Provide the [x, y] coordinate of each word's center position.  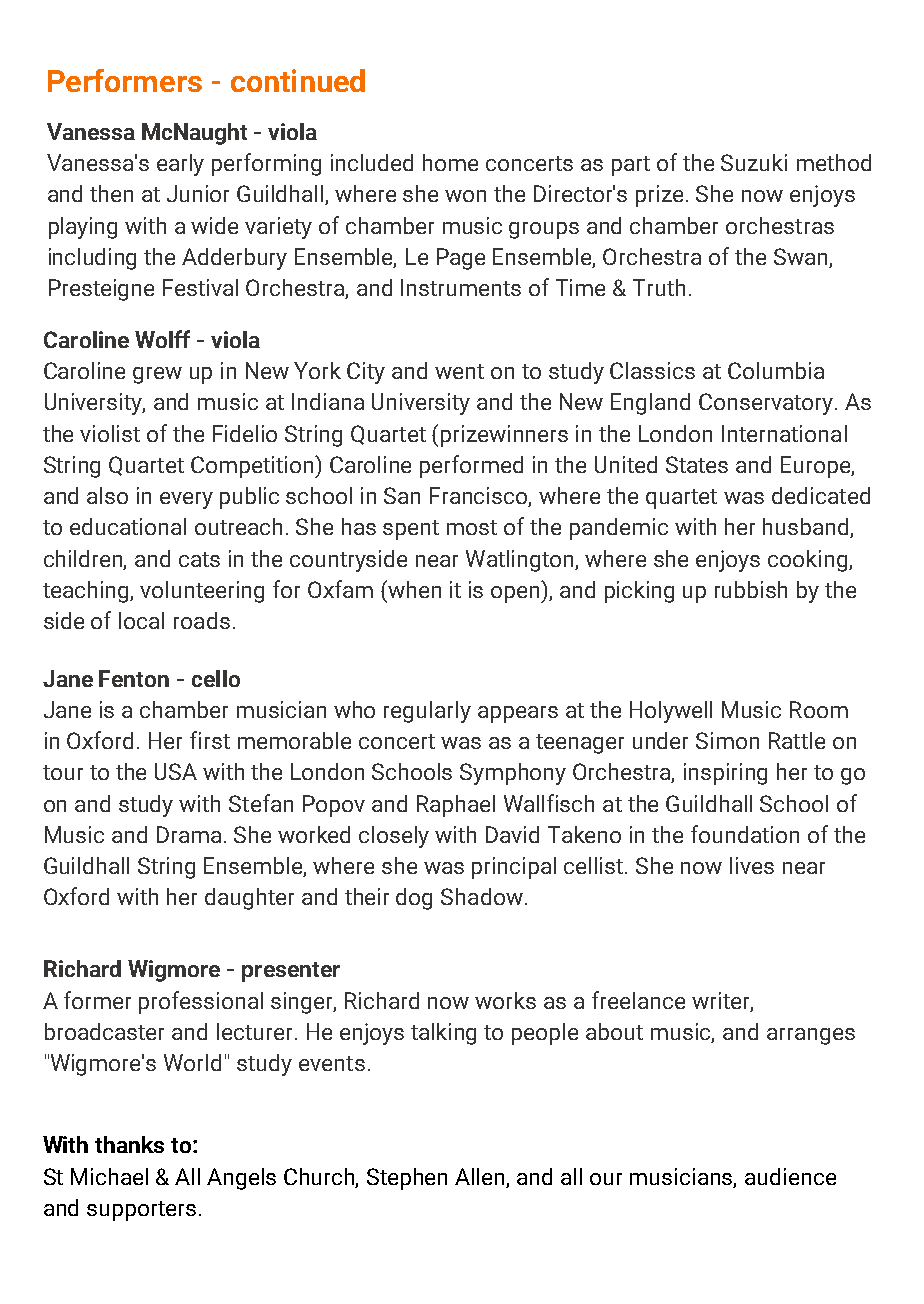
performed [471, 466]
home [450, 162]
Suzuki [754, 162]
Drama [189, 834]
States [697, 464]
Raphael [456, 806]
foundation [745, 834]
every [186, 500]
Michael [109, 1176]
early [180, 165]
